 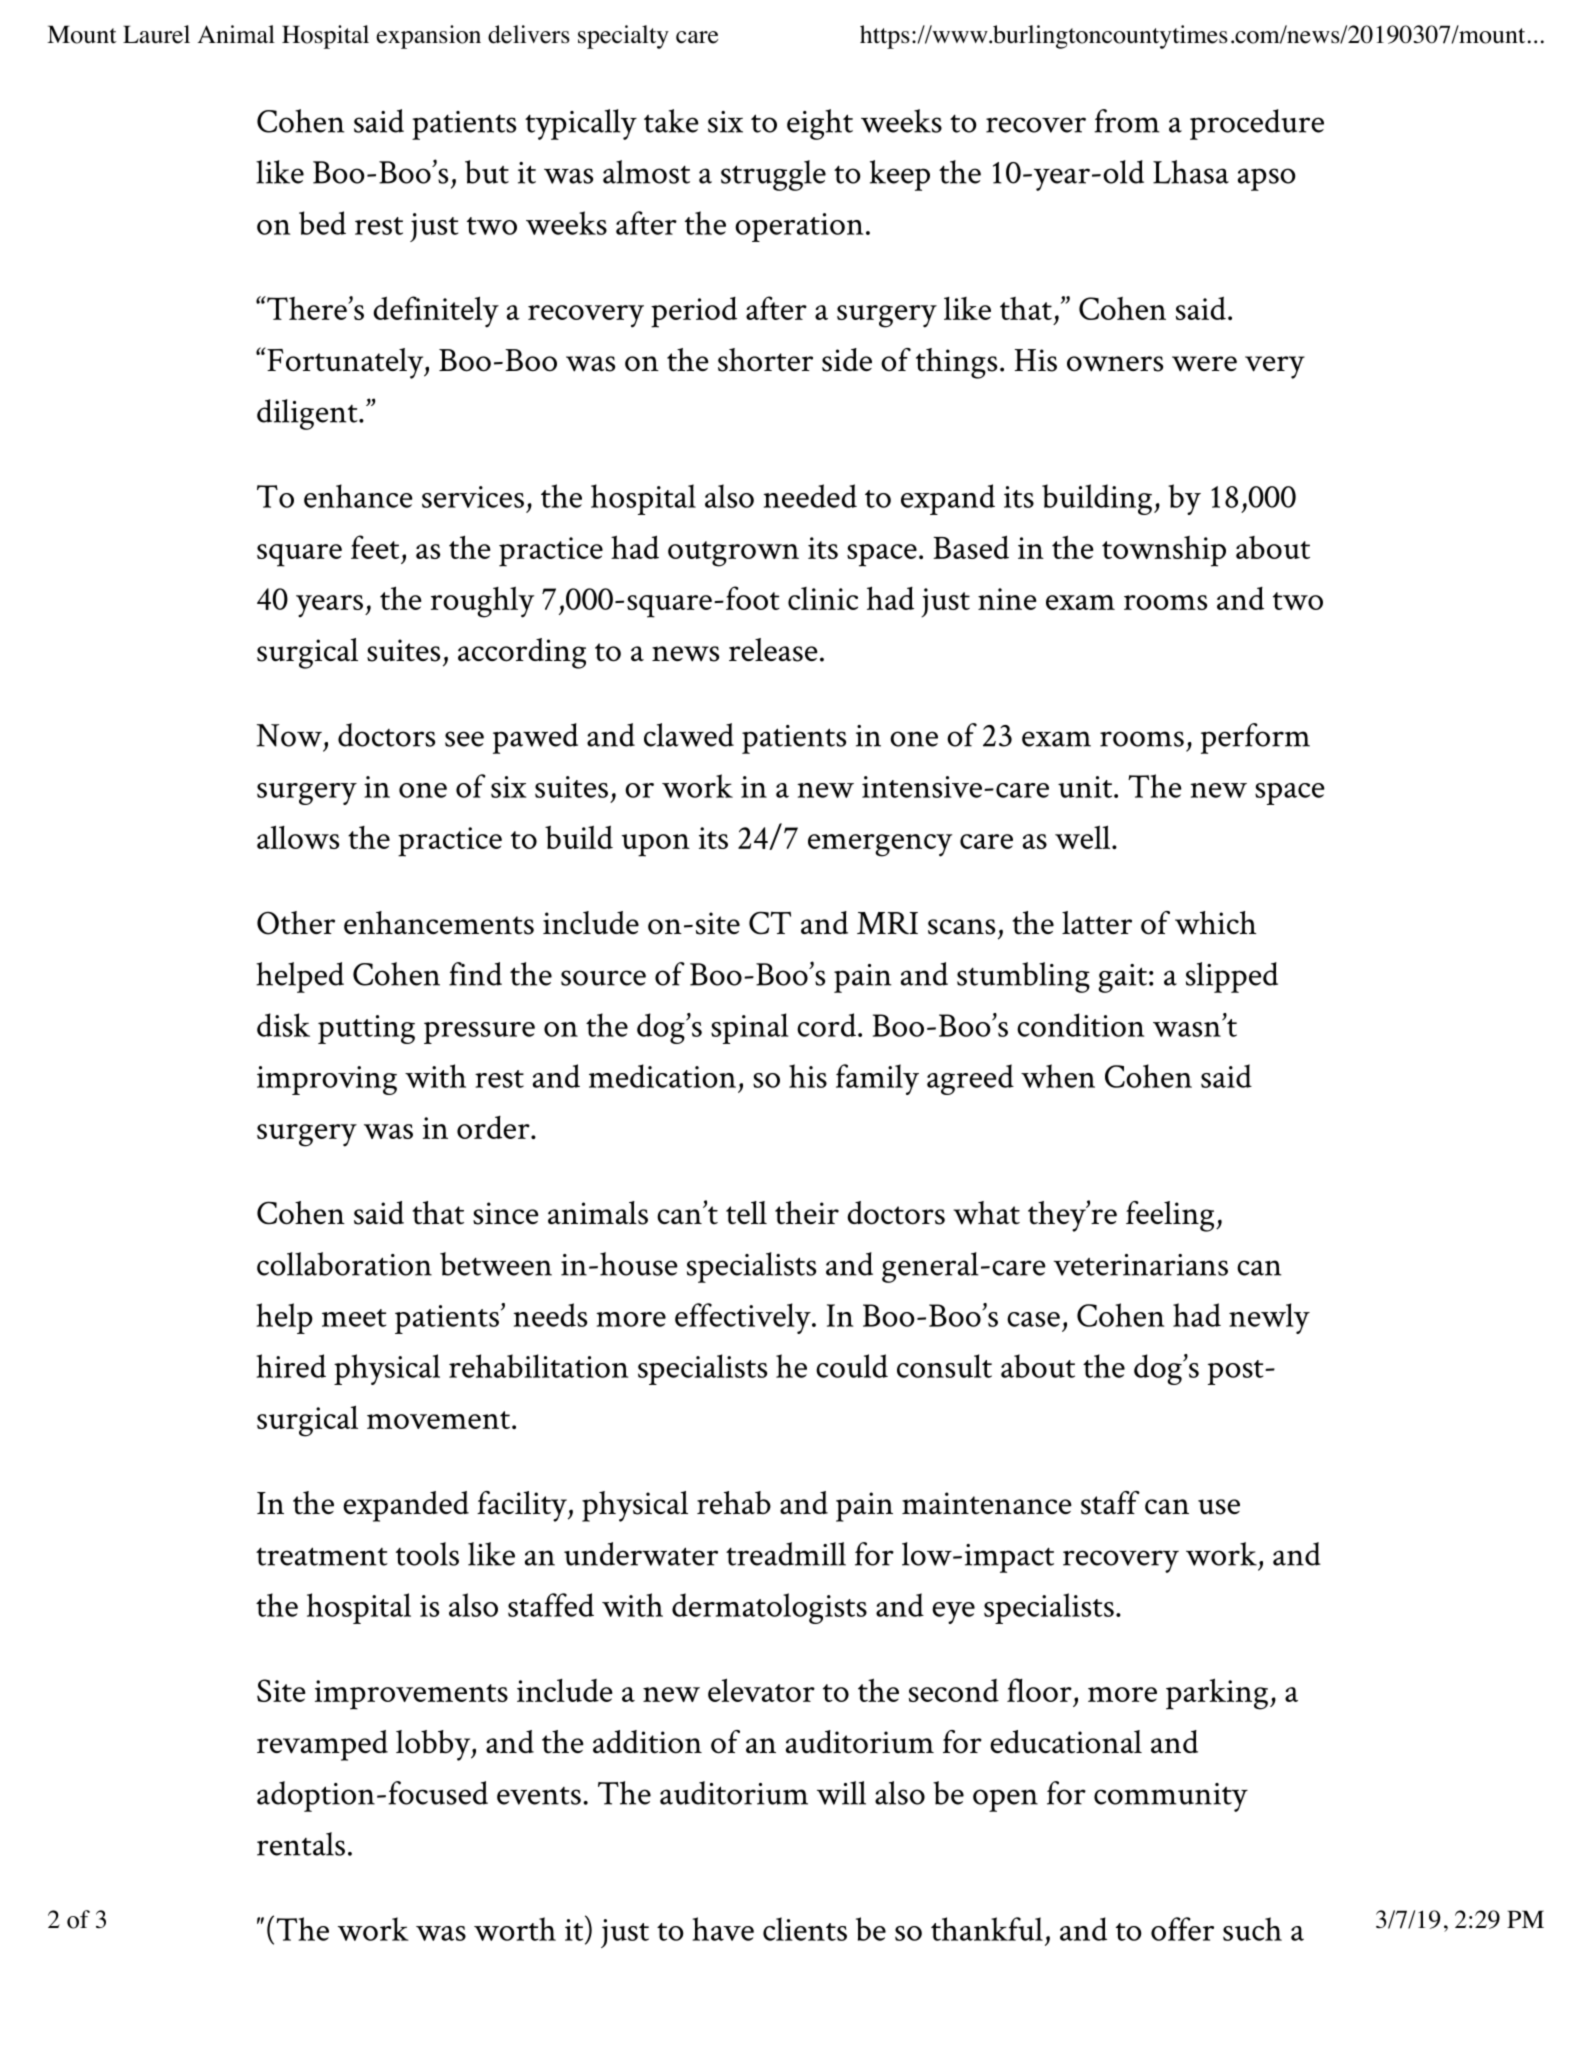 I want to click on rentals, so click(x=301, y=1844).
